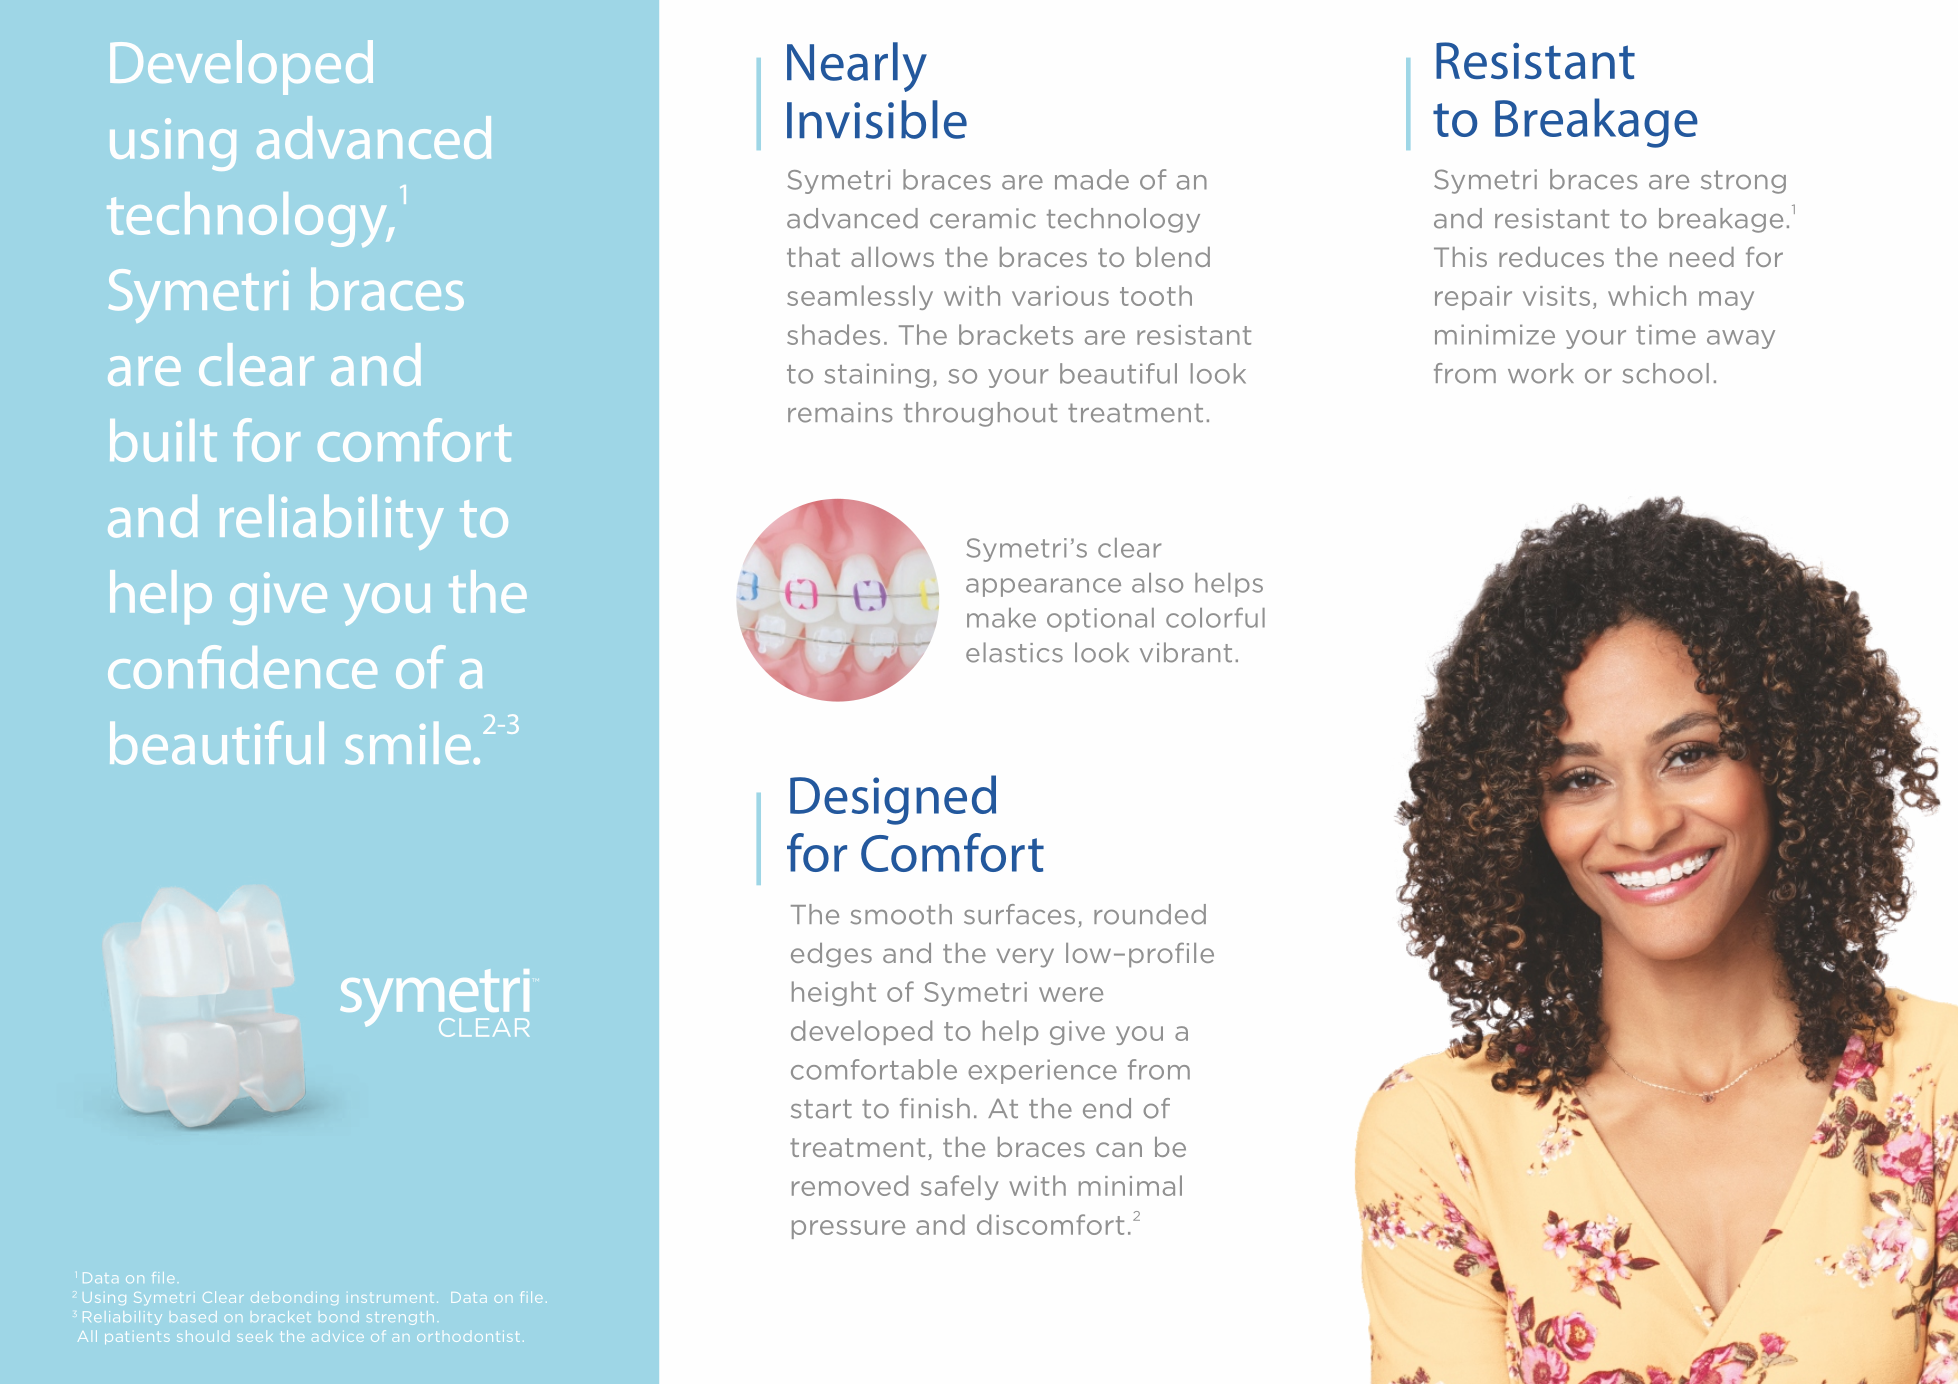 Image resolution: width=1958 pixels, height=1384 pixels. What do you see at coordinates (877, 119) in the screenshot?
I see `Invisible` at bounding box center [877, 119].
